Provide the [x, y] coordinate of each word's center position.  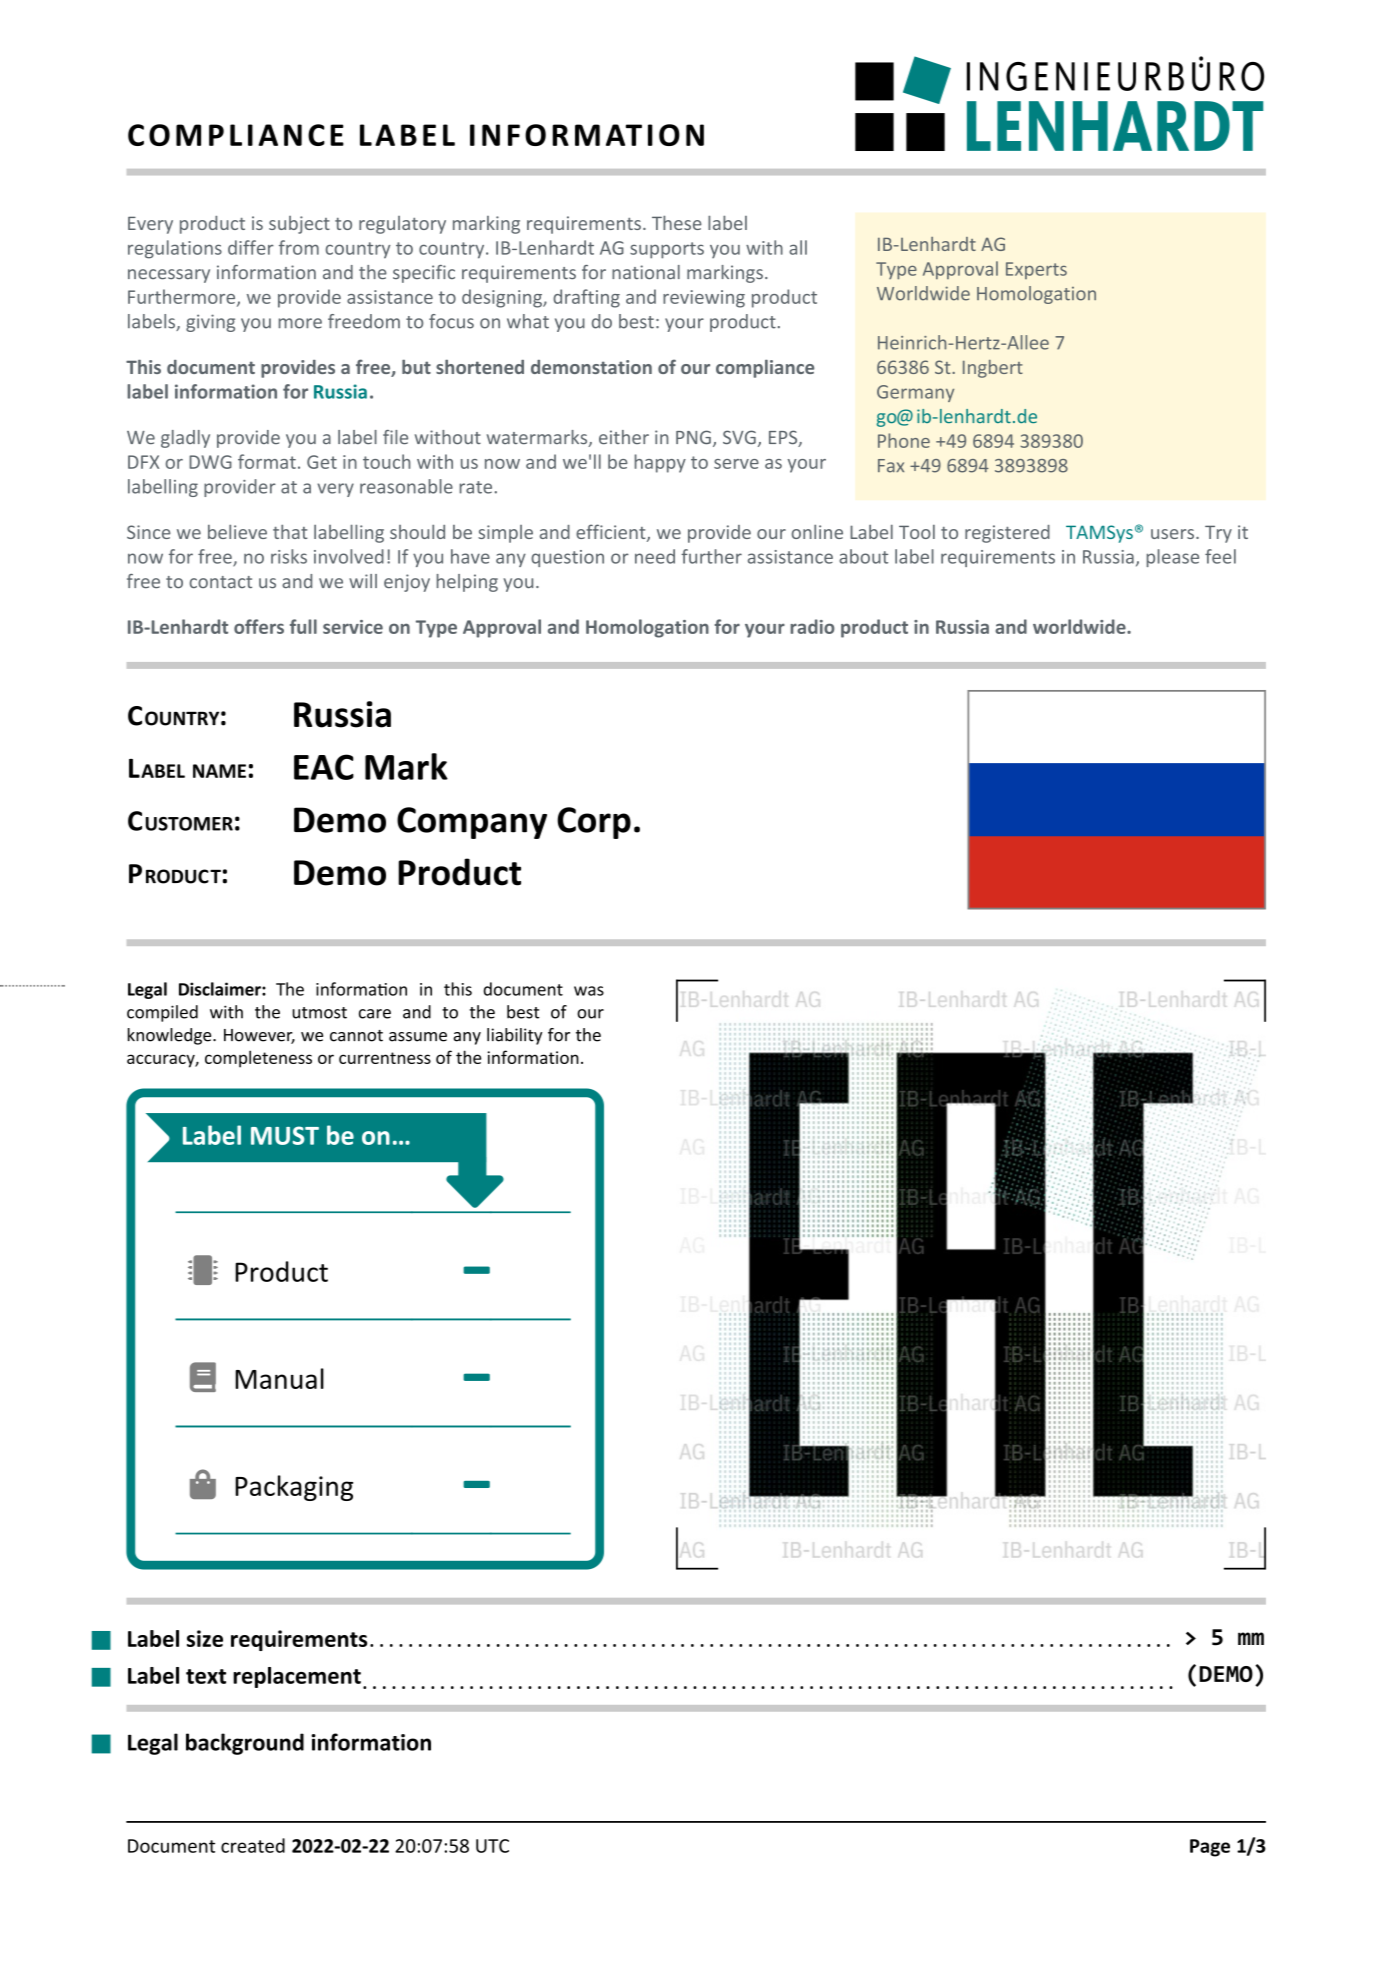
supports [667, 250]
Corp [594, 823]
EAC [324, 767]
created [253, 1845]
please [1173, 558]
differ [251, 247]
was [589, 991]
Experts [1036, 270]
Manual [279, 1378]
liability [514, 1036]
